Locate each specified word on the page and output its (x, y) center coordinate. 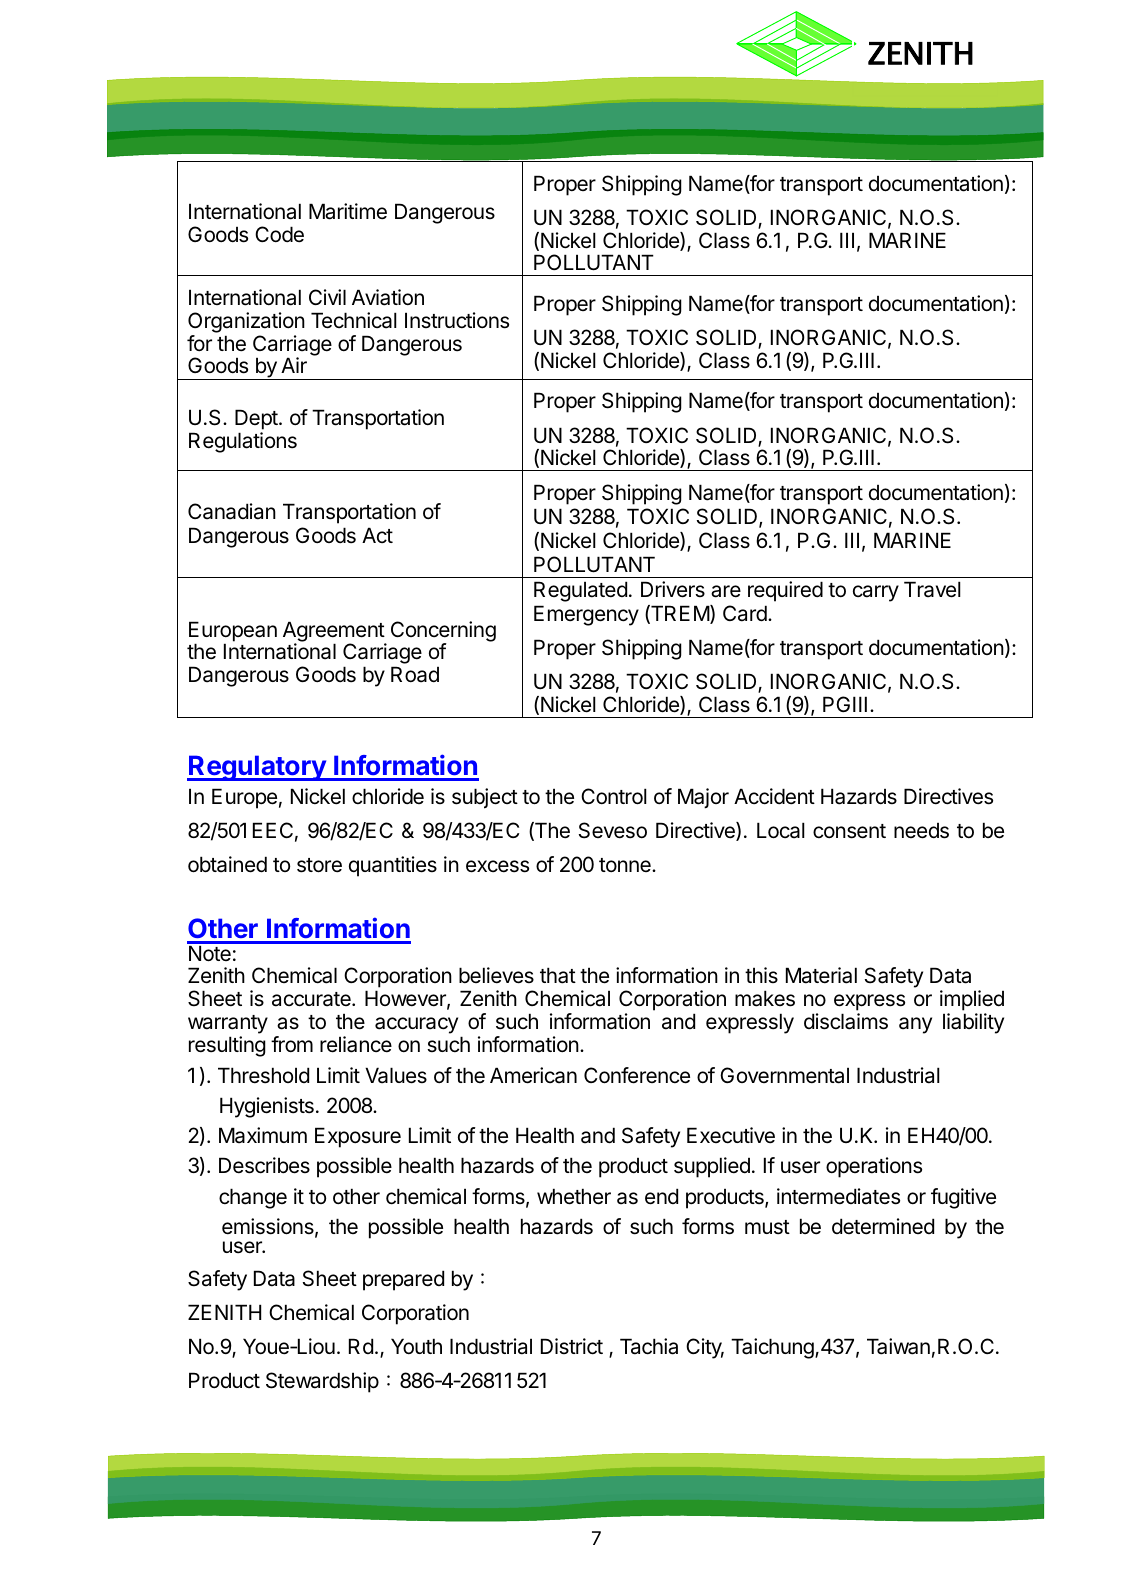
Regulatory (257, 768)
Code (279, 234)
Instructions (457, 320)
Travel (932, 589)
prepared (403, 1280)
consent (849, 831)
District (572, 1346)
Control (614, 796)
